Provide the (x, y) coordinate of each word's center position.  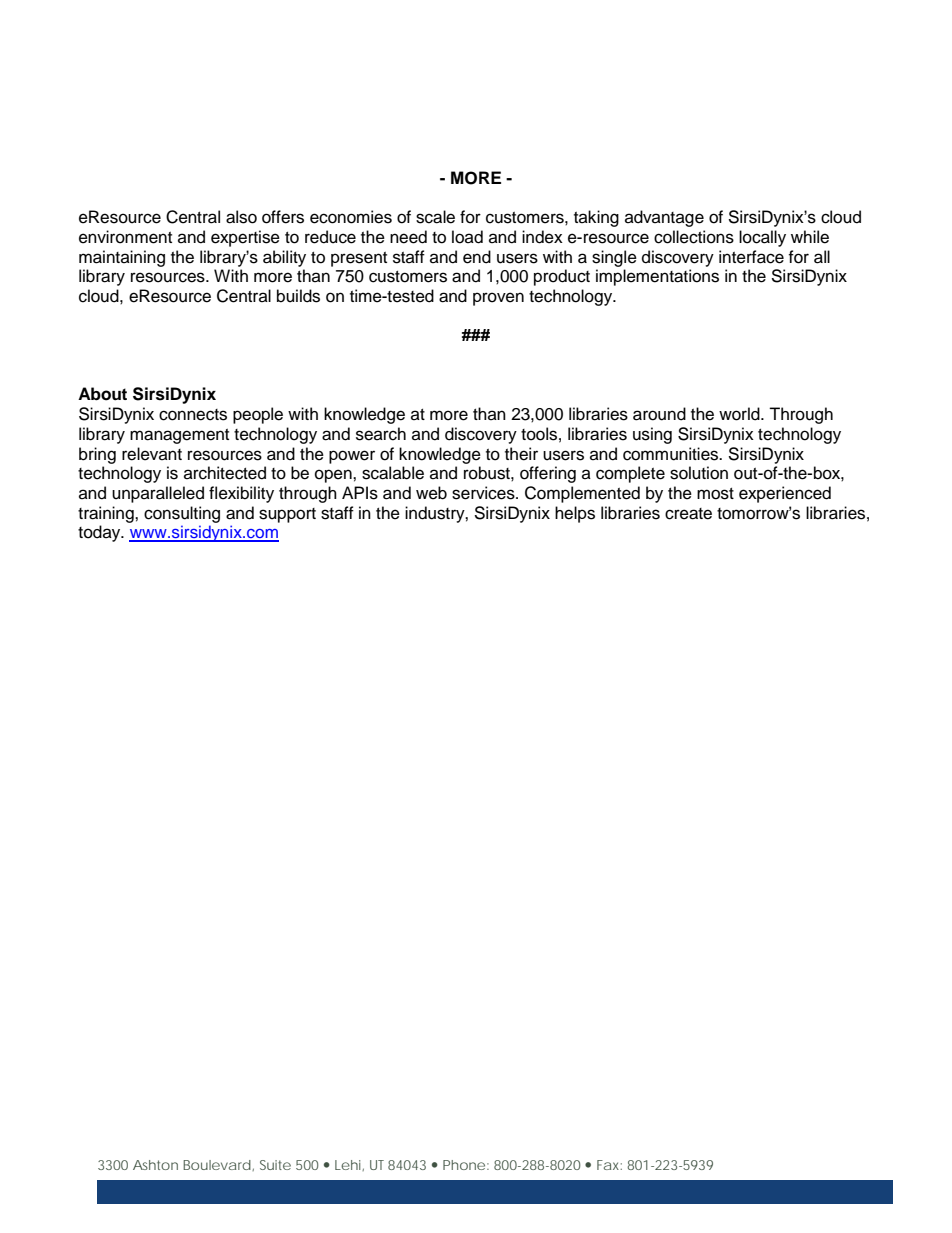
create (688, 514)
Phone (464, 1165)
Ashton (155, 1165)
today (100, 533)
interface (751, 257)
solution (699, 473)
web (431, 493)
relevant (152, 454)
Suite (275, 1165)
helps (575, 514)
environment (125, 237)
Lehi (349, 1165)
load (467, 237)
